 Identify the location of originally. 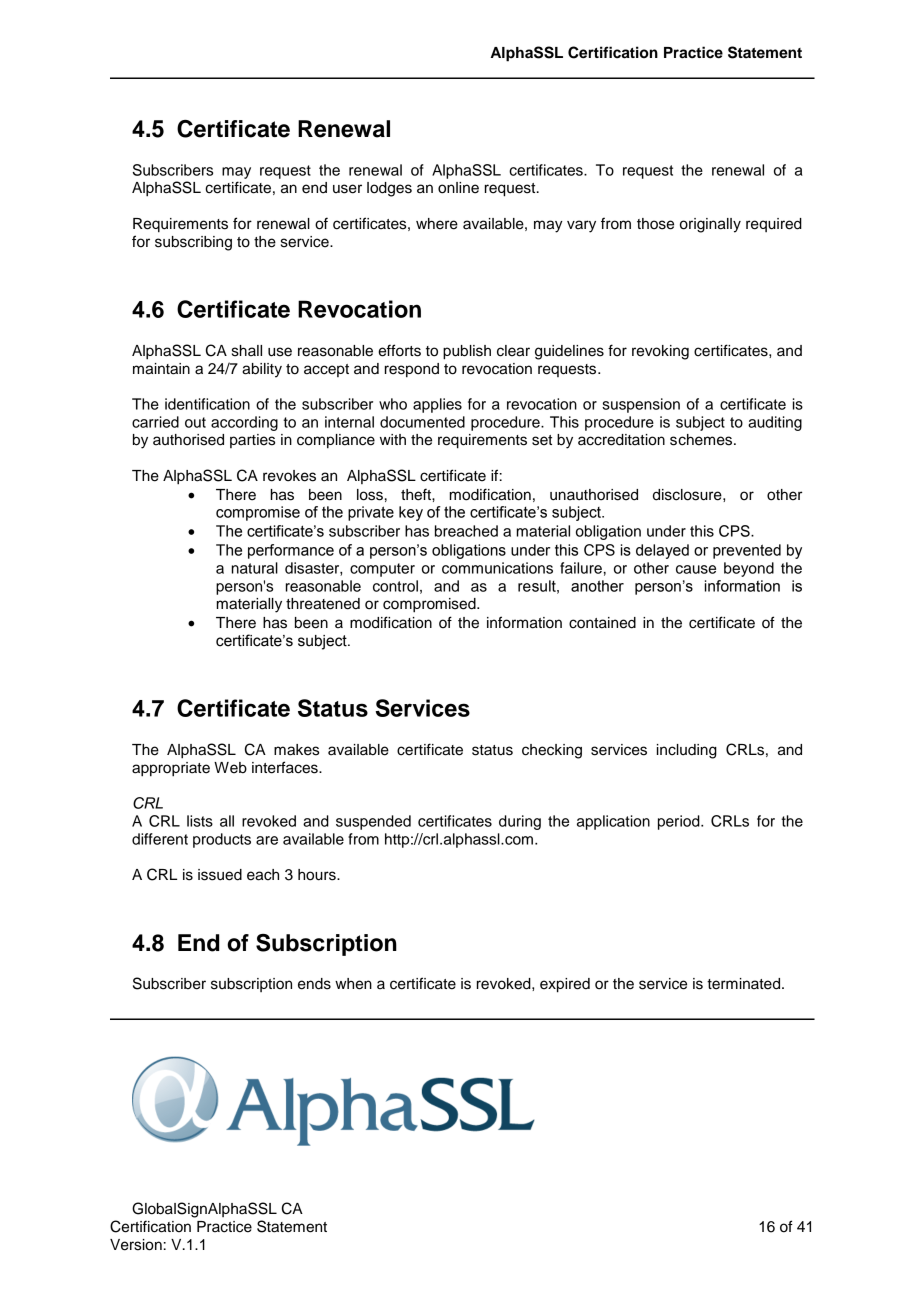
(710, 225).
